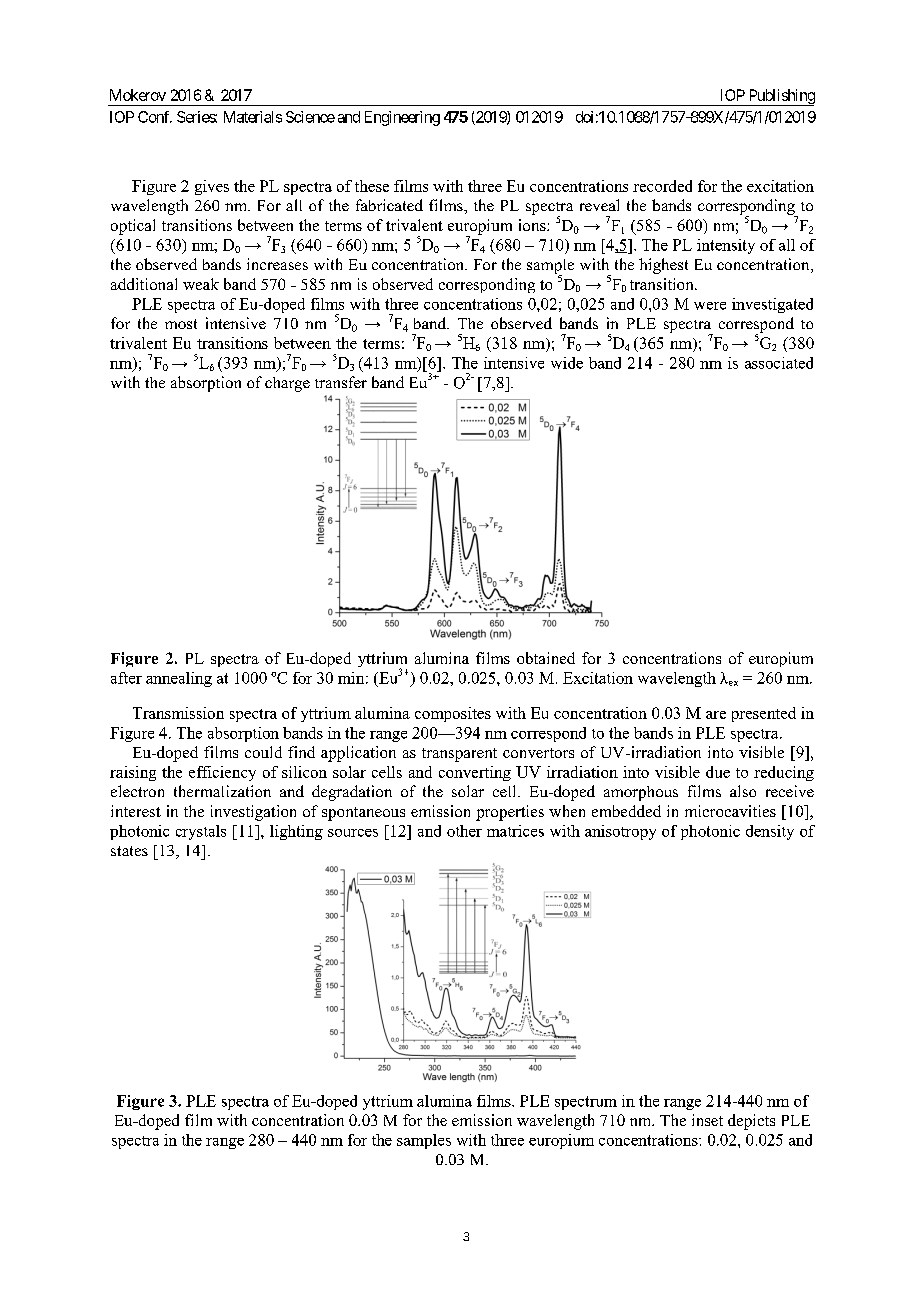  What do you see at coordinates (253, 813) in the screenshot?
I see `investigation` at bounding box center [253, 813].
